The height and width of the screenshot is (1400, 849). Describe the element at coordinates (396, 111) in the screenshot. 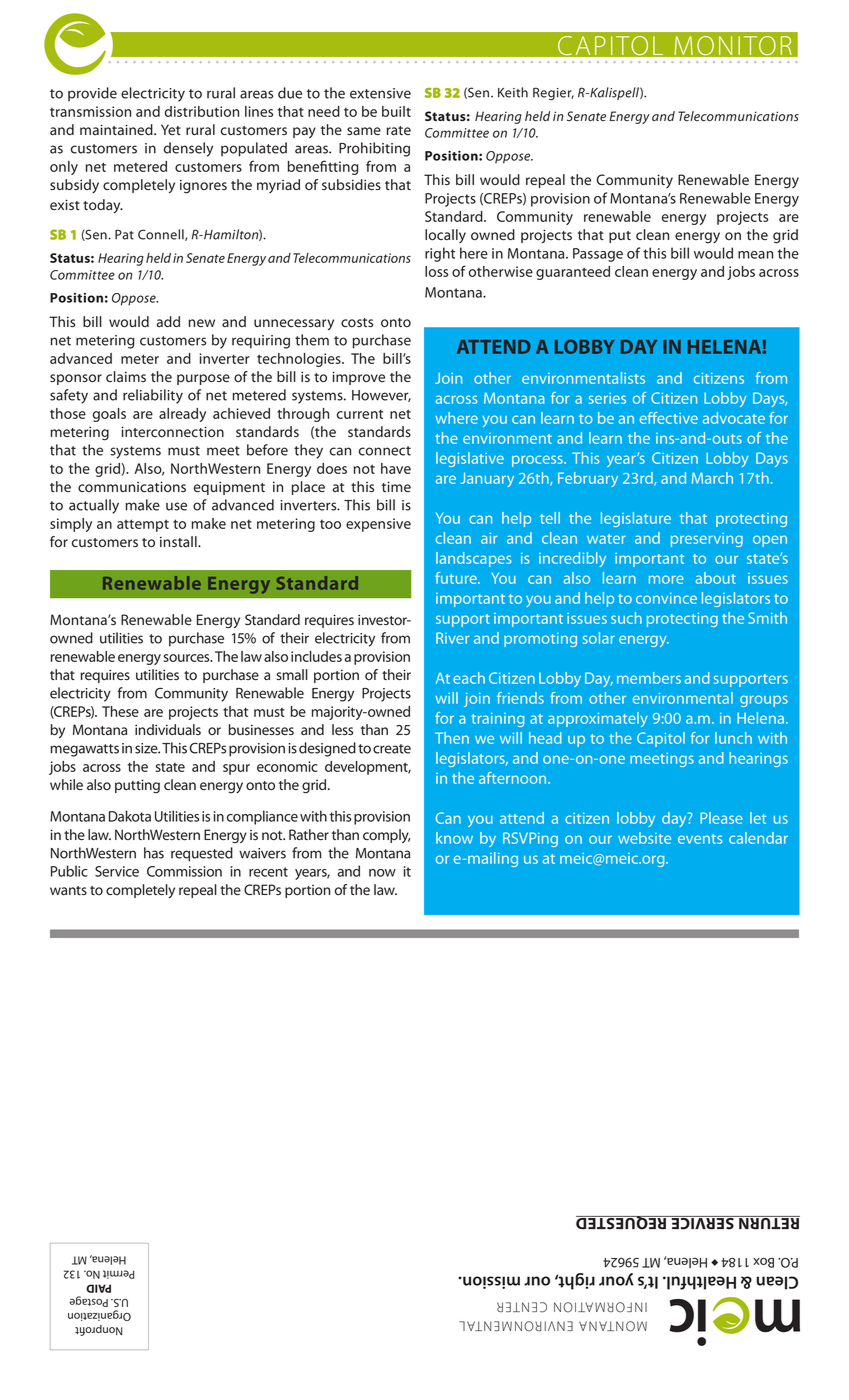

I see `built` at that location.
